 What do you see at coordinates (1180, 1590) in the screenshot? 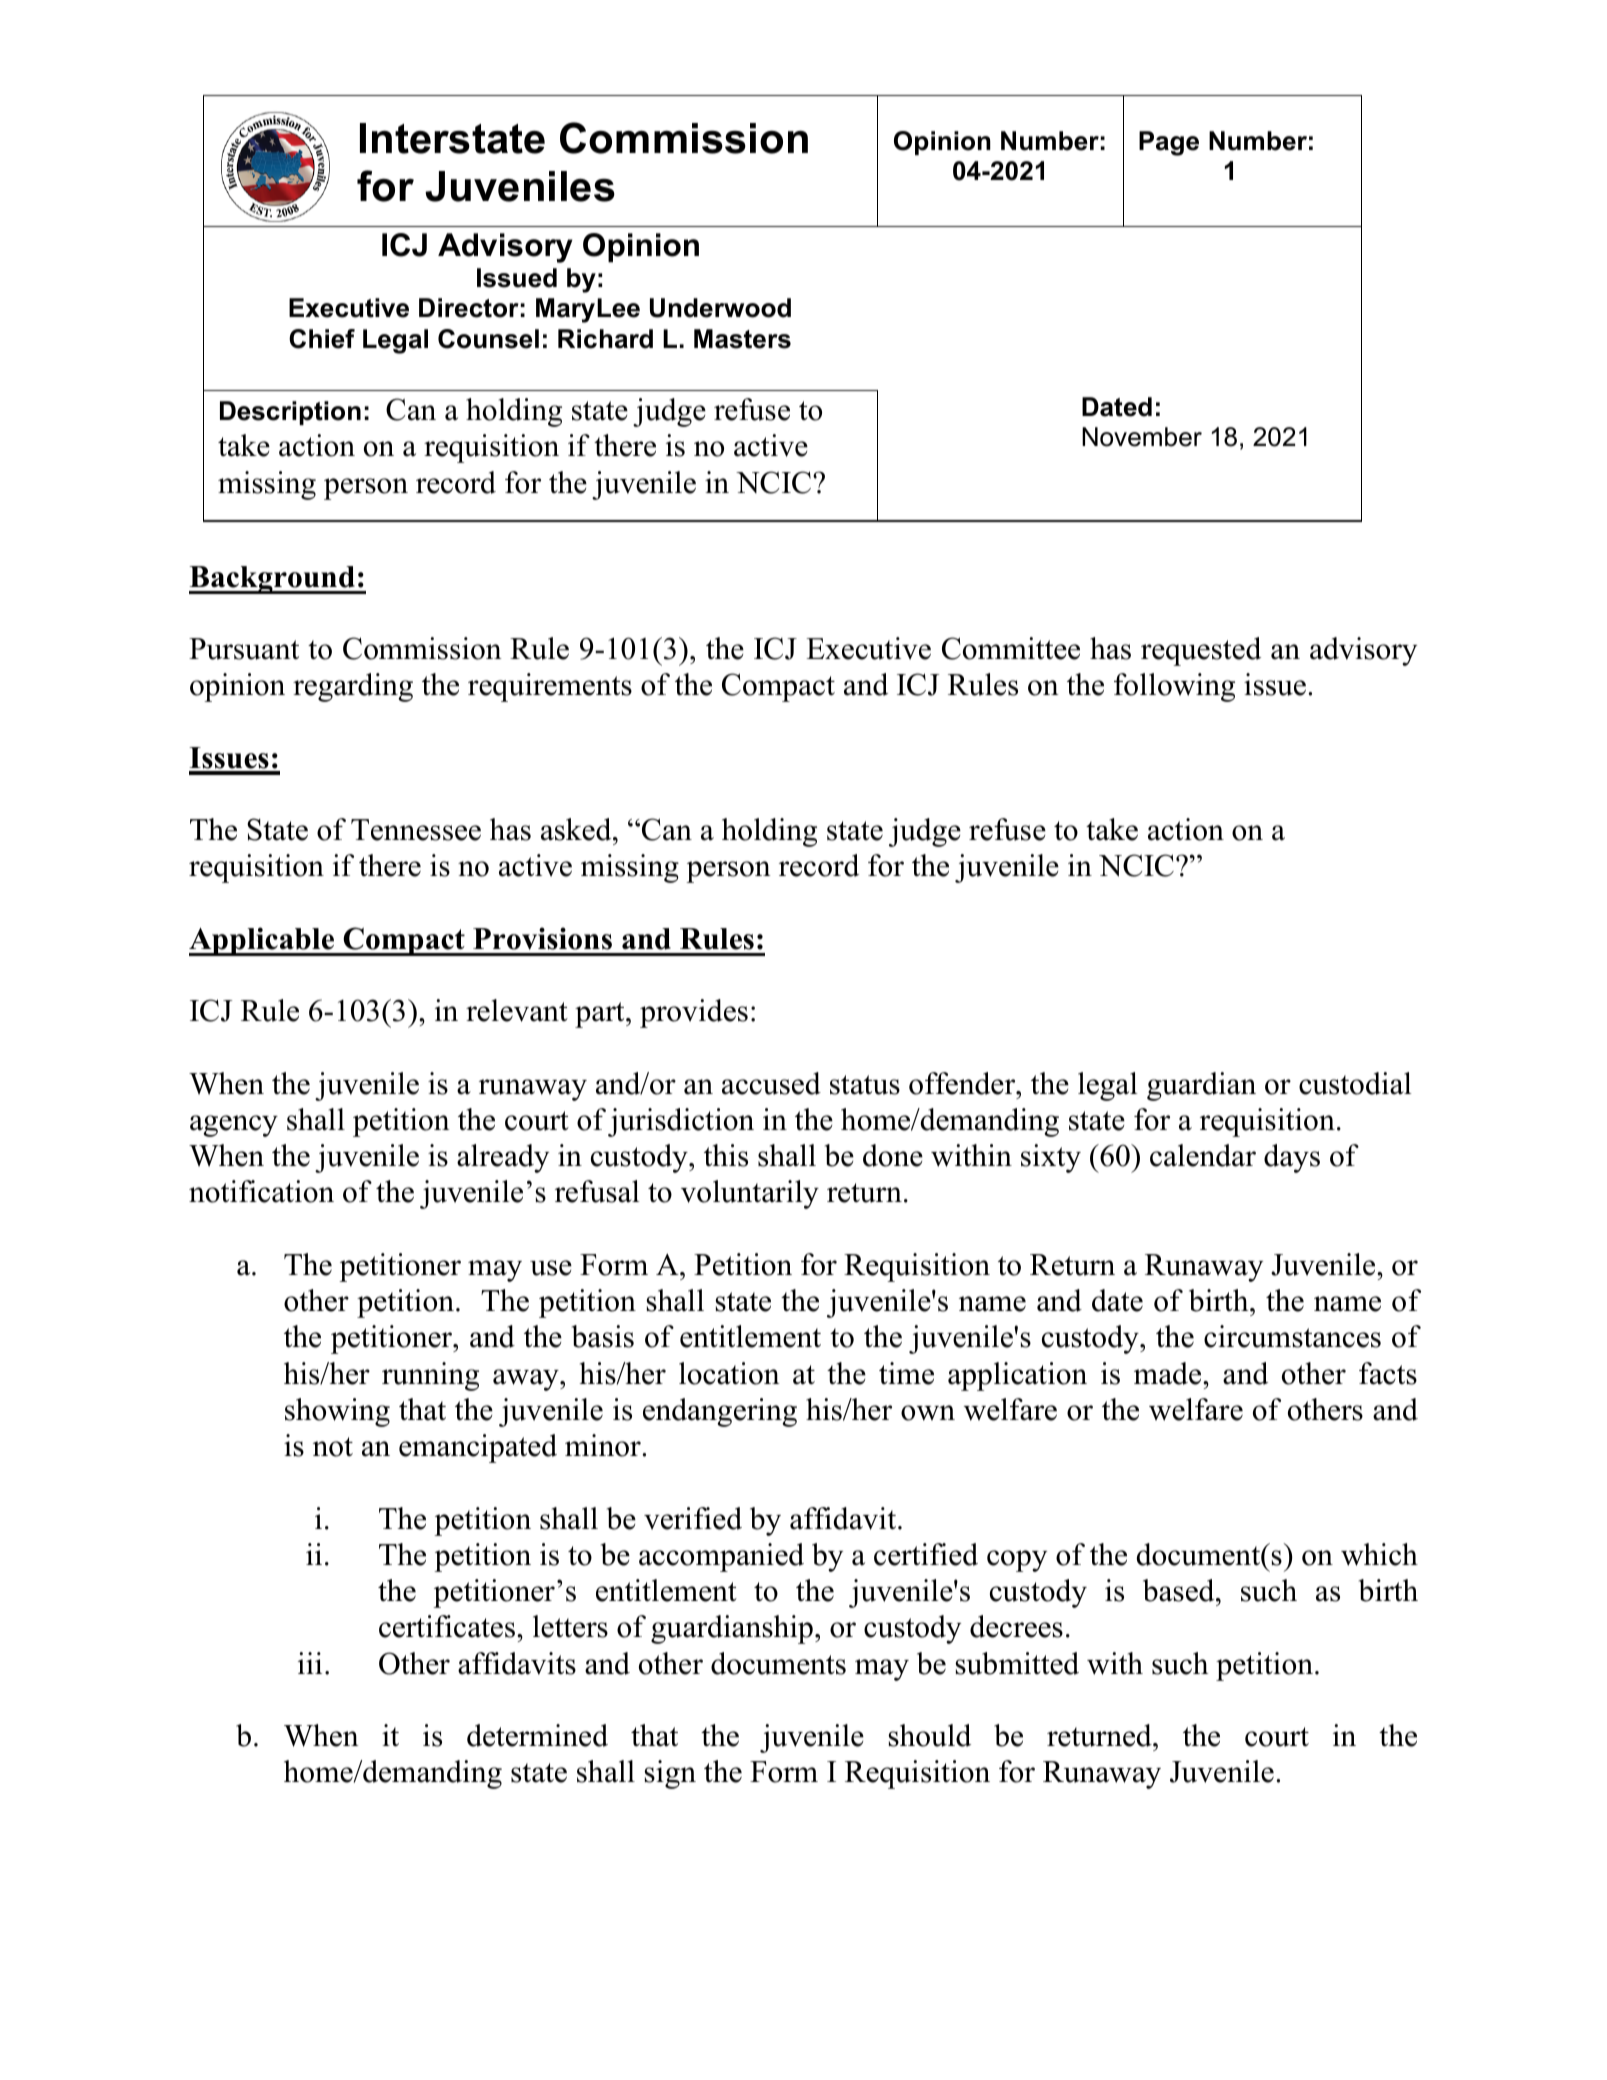
I see `based` at bounding box center [1180, 1590].
